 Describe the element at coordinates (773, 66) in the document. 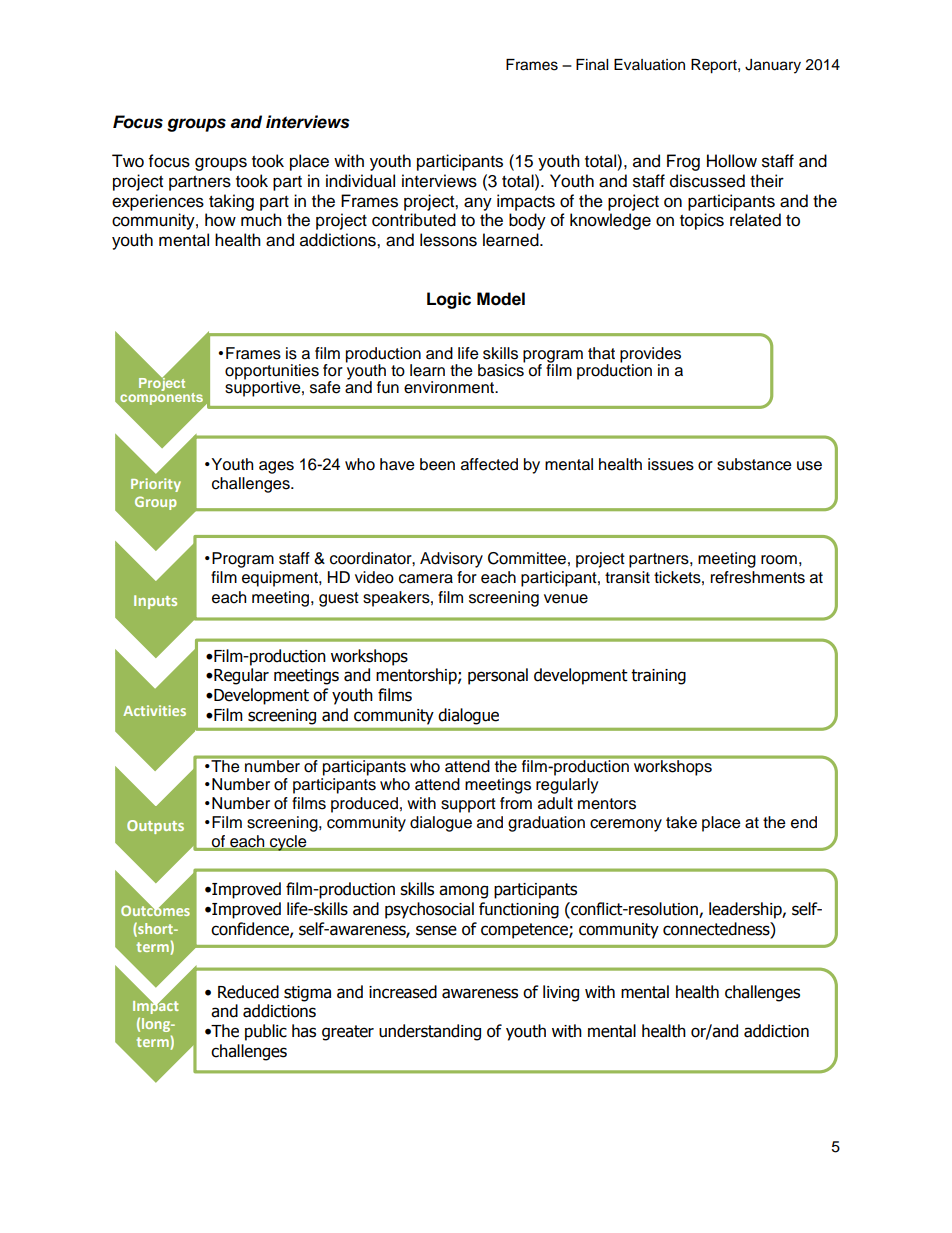

I see `January` at that location.
